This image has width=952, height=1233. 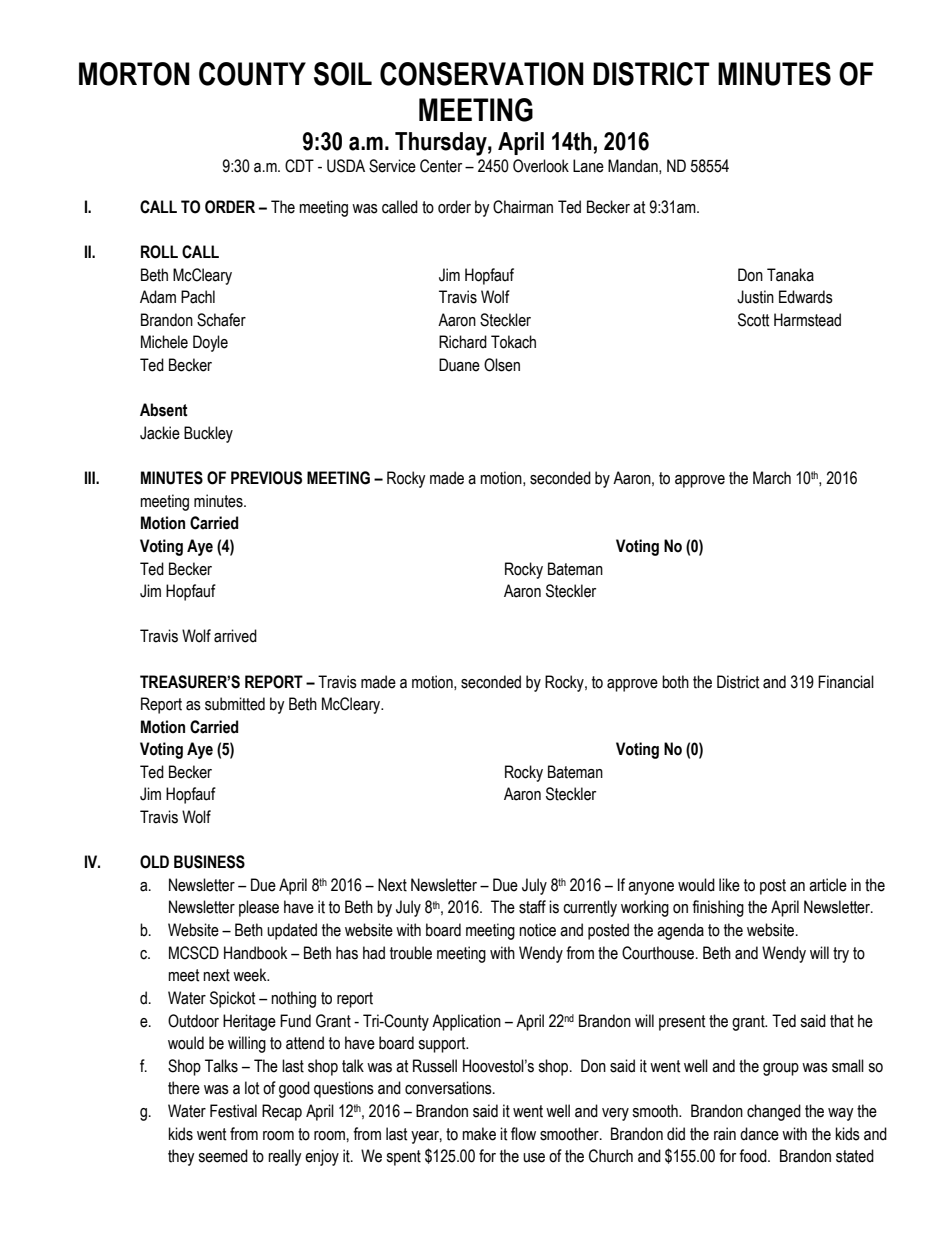 I want to click on MORTON, so click(x=134, y=74).
